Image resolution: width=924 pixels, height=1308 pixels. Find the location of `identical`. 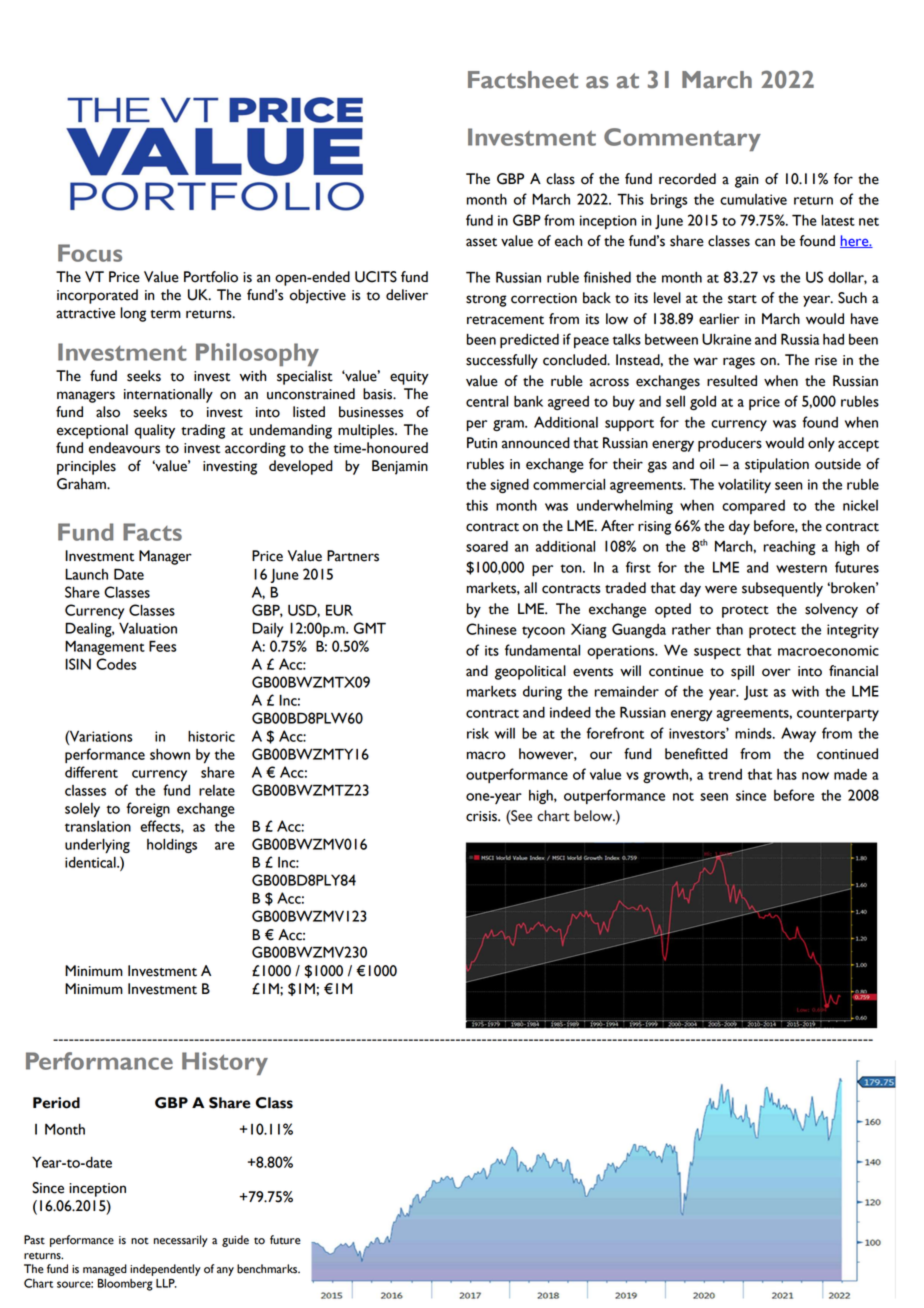

identical is located at coordinates (91, 862).
